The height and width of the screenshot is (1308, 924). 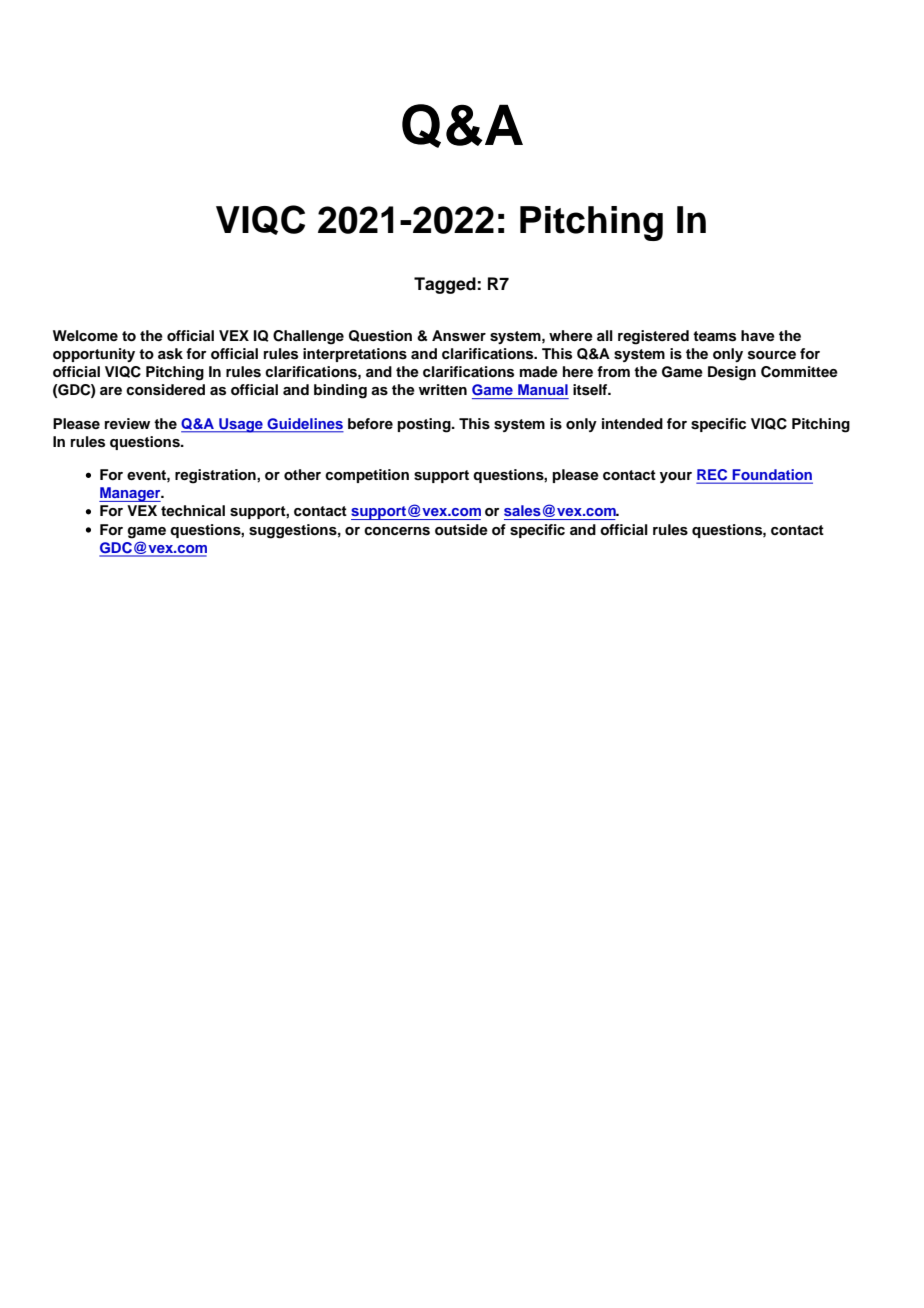 I want to click on other, so click(x=302, y=475).
